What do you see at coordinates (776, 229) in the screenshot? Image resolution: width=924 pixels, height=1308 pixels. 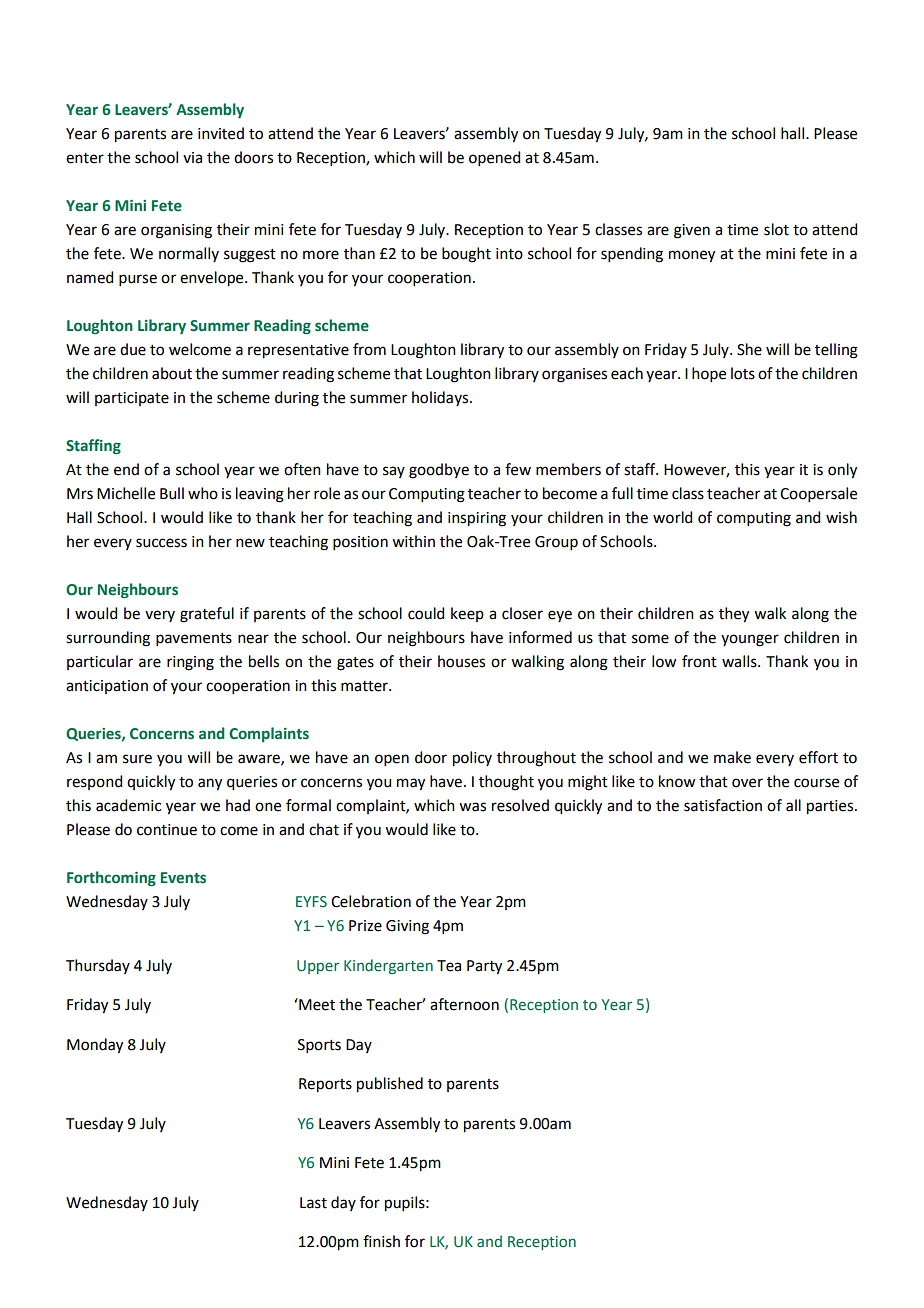 I see `slot` at bounding box center [776, 229].
